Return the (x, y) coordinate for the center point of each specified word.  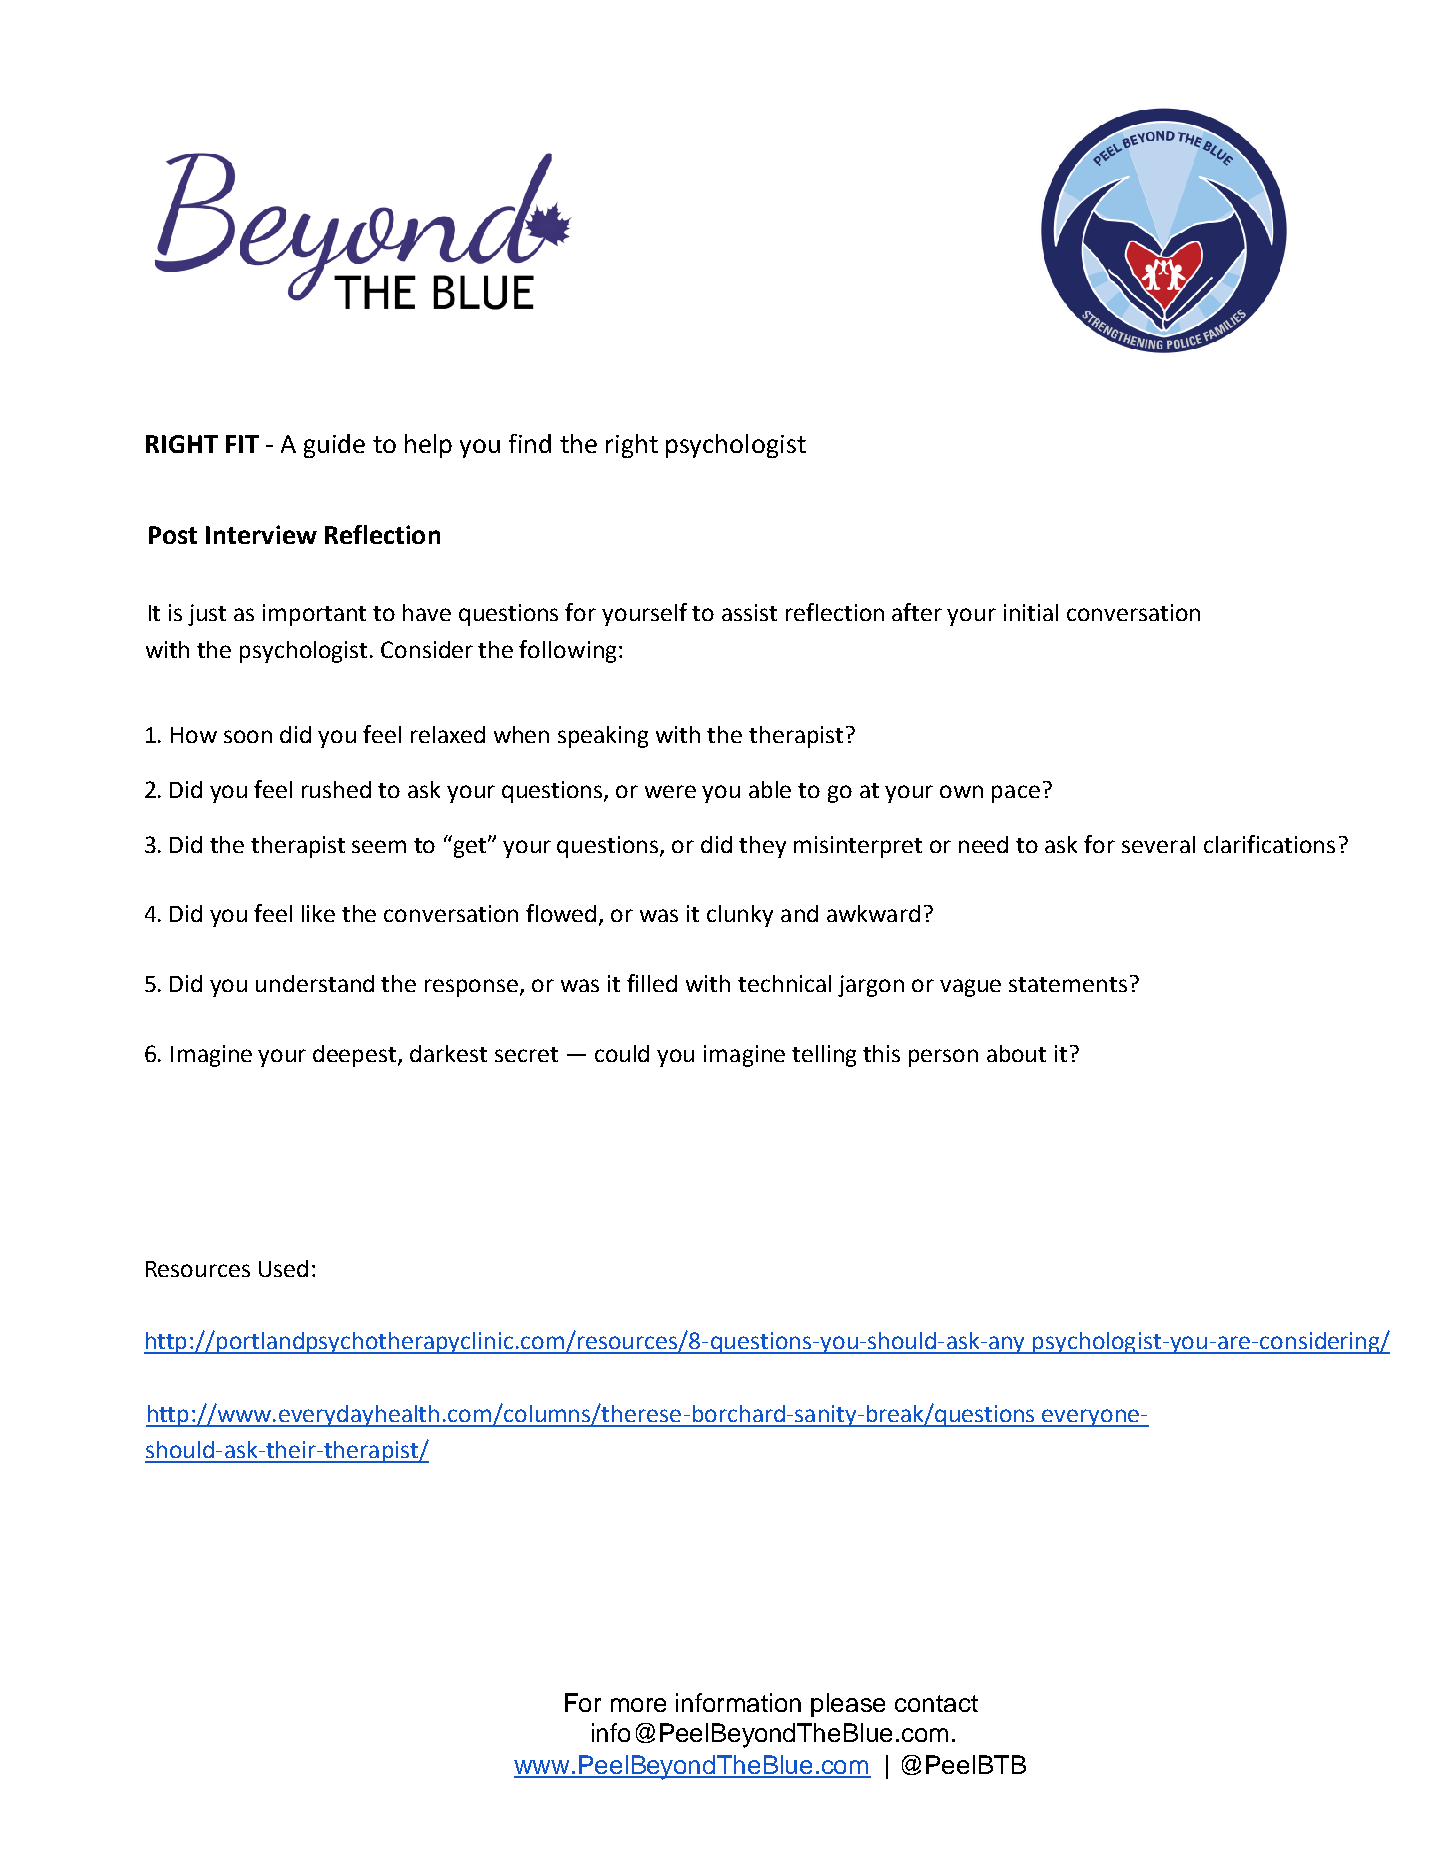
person (943, 1058)
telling (824, 1056)
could (622, 1053)
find (530, 443)
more (638, 1705)
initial (1031, 612)
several (1158, 844)
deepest (356, 1056)
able (770, 789)
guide (334, 446)
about (1016, 1053)
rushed (336, 789)
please (848, 1705)
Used (283, 1268)
